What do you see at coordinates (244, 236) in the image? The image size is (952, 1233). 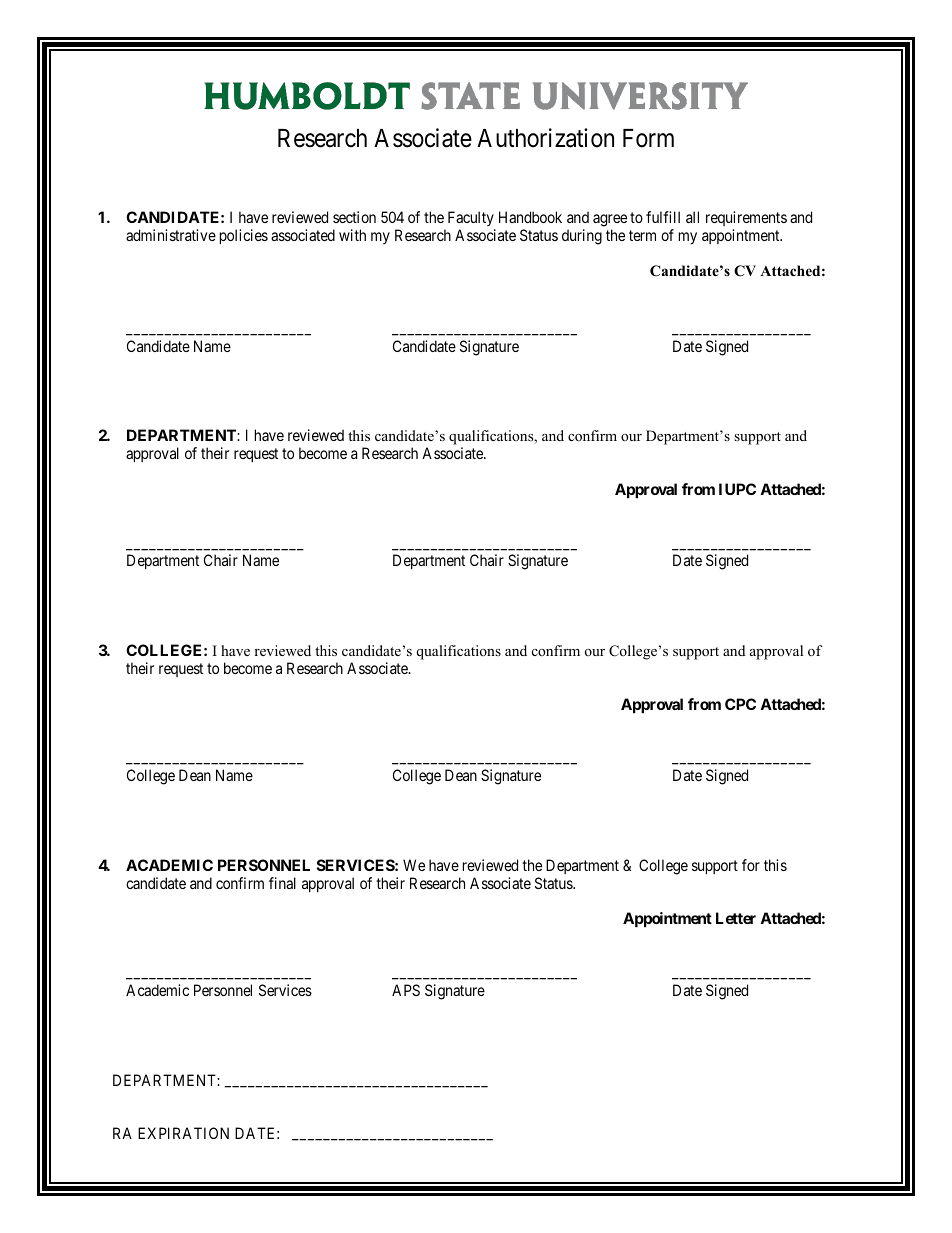 I see `policies` at bounding box center [244, 236].
